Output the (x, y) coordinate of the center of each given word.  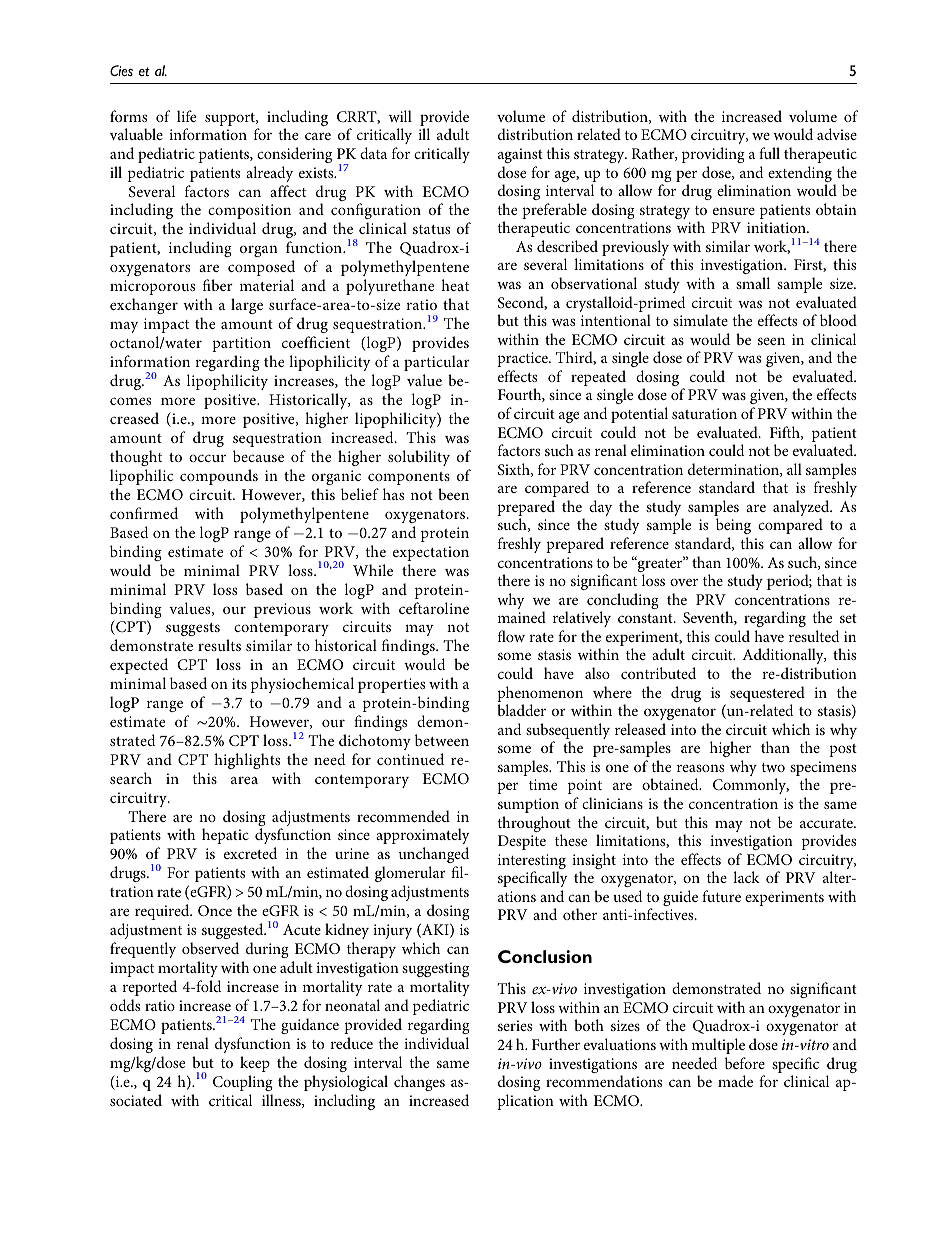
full (769, 153)
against (520, 155)
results (219, 645)
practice (523, 359)
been (453, 494)
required (163, 912)
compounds (219, 477)
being (733, 528)
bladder (521, 710)
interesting (532, 863)
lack (746, 877)
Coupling (243, 1083)
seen (771, 341)
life (186, 116)
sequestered (767, 694)
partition (241, 344)
